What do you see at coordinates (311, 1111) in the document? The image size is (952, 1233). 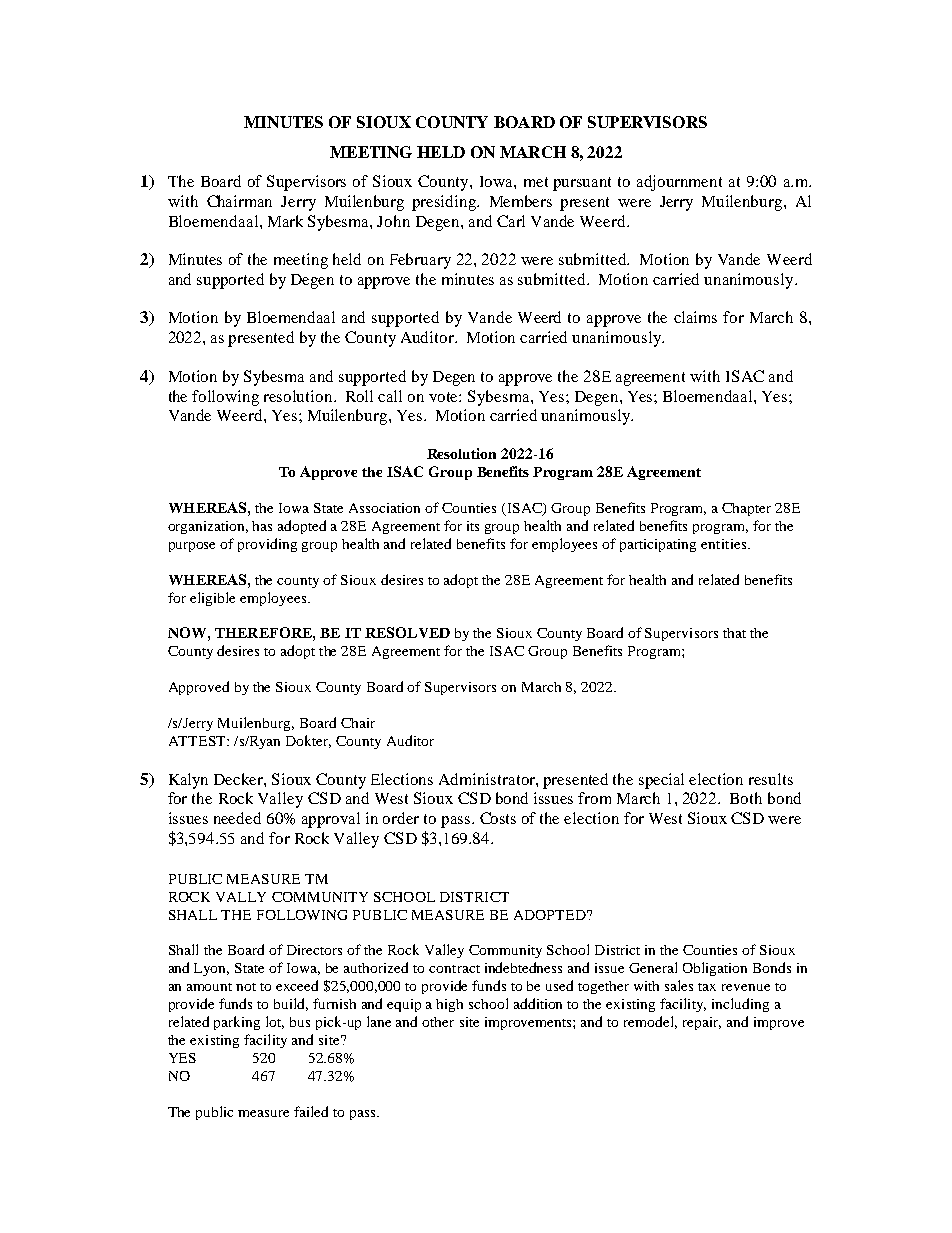 I see `failed` at bounding box center [311, 1111].
